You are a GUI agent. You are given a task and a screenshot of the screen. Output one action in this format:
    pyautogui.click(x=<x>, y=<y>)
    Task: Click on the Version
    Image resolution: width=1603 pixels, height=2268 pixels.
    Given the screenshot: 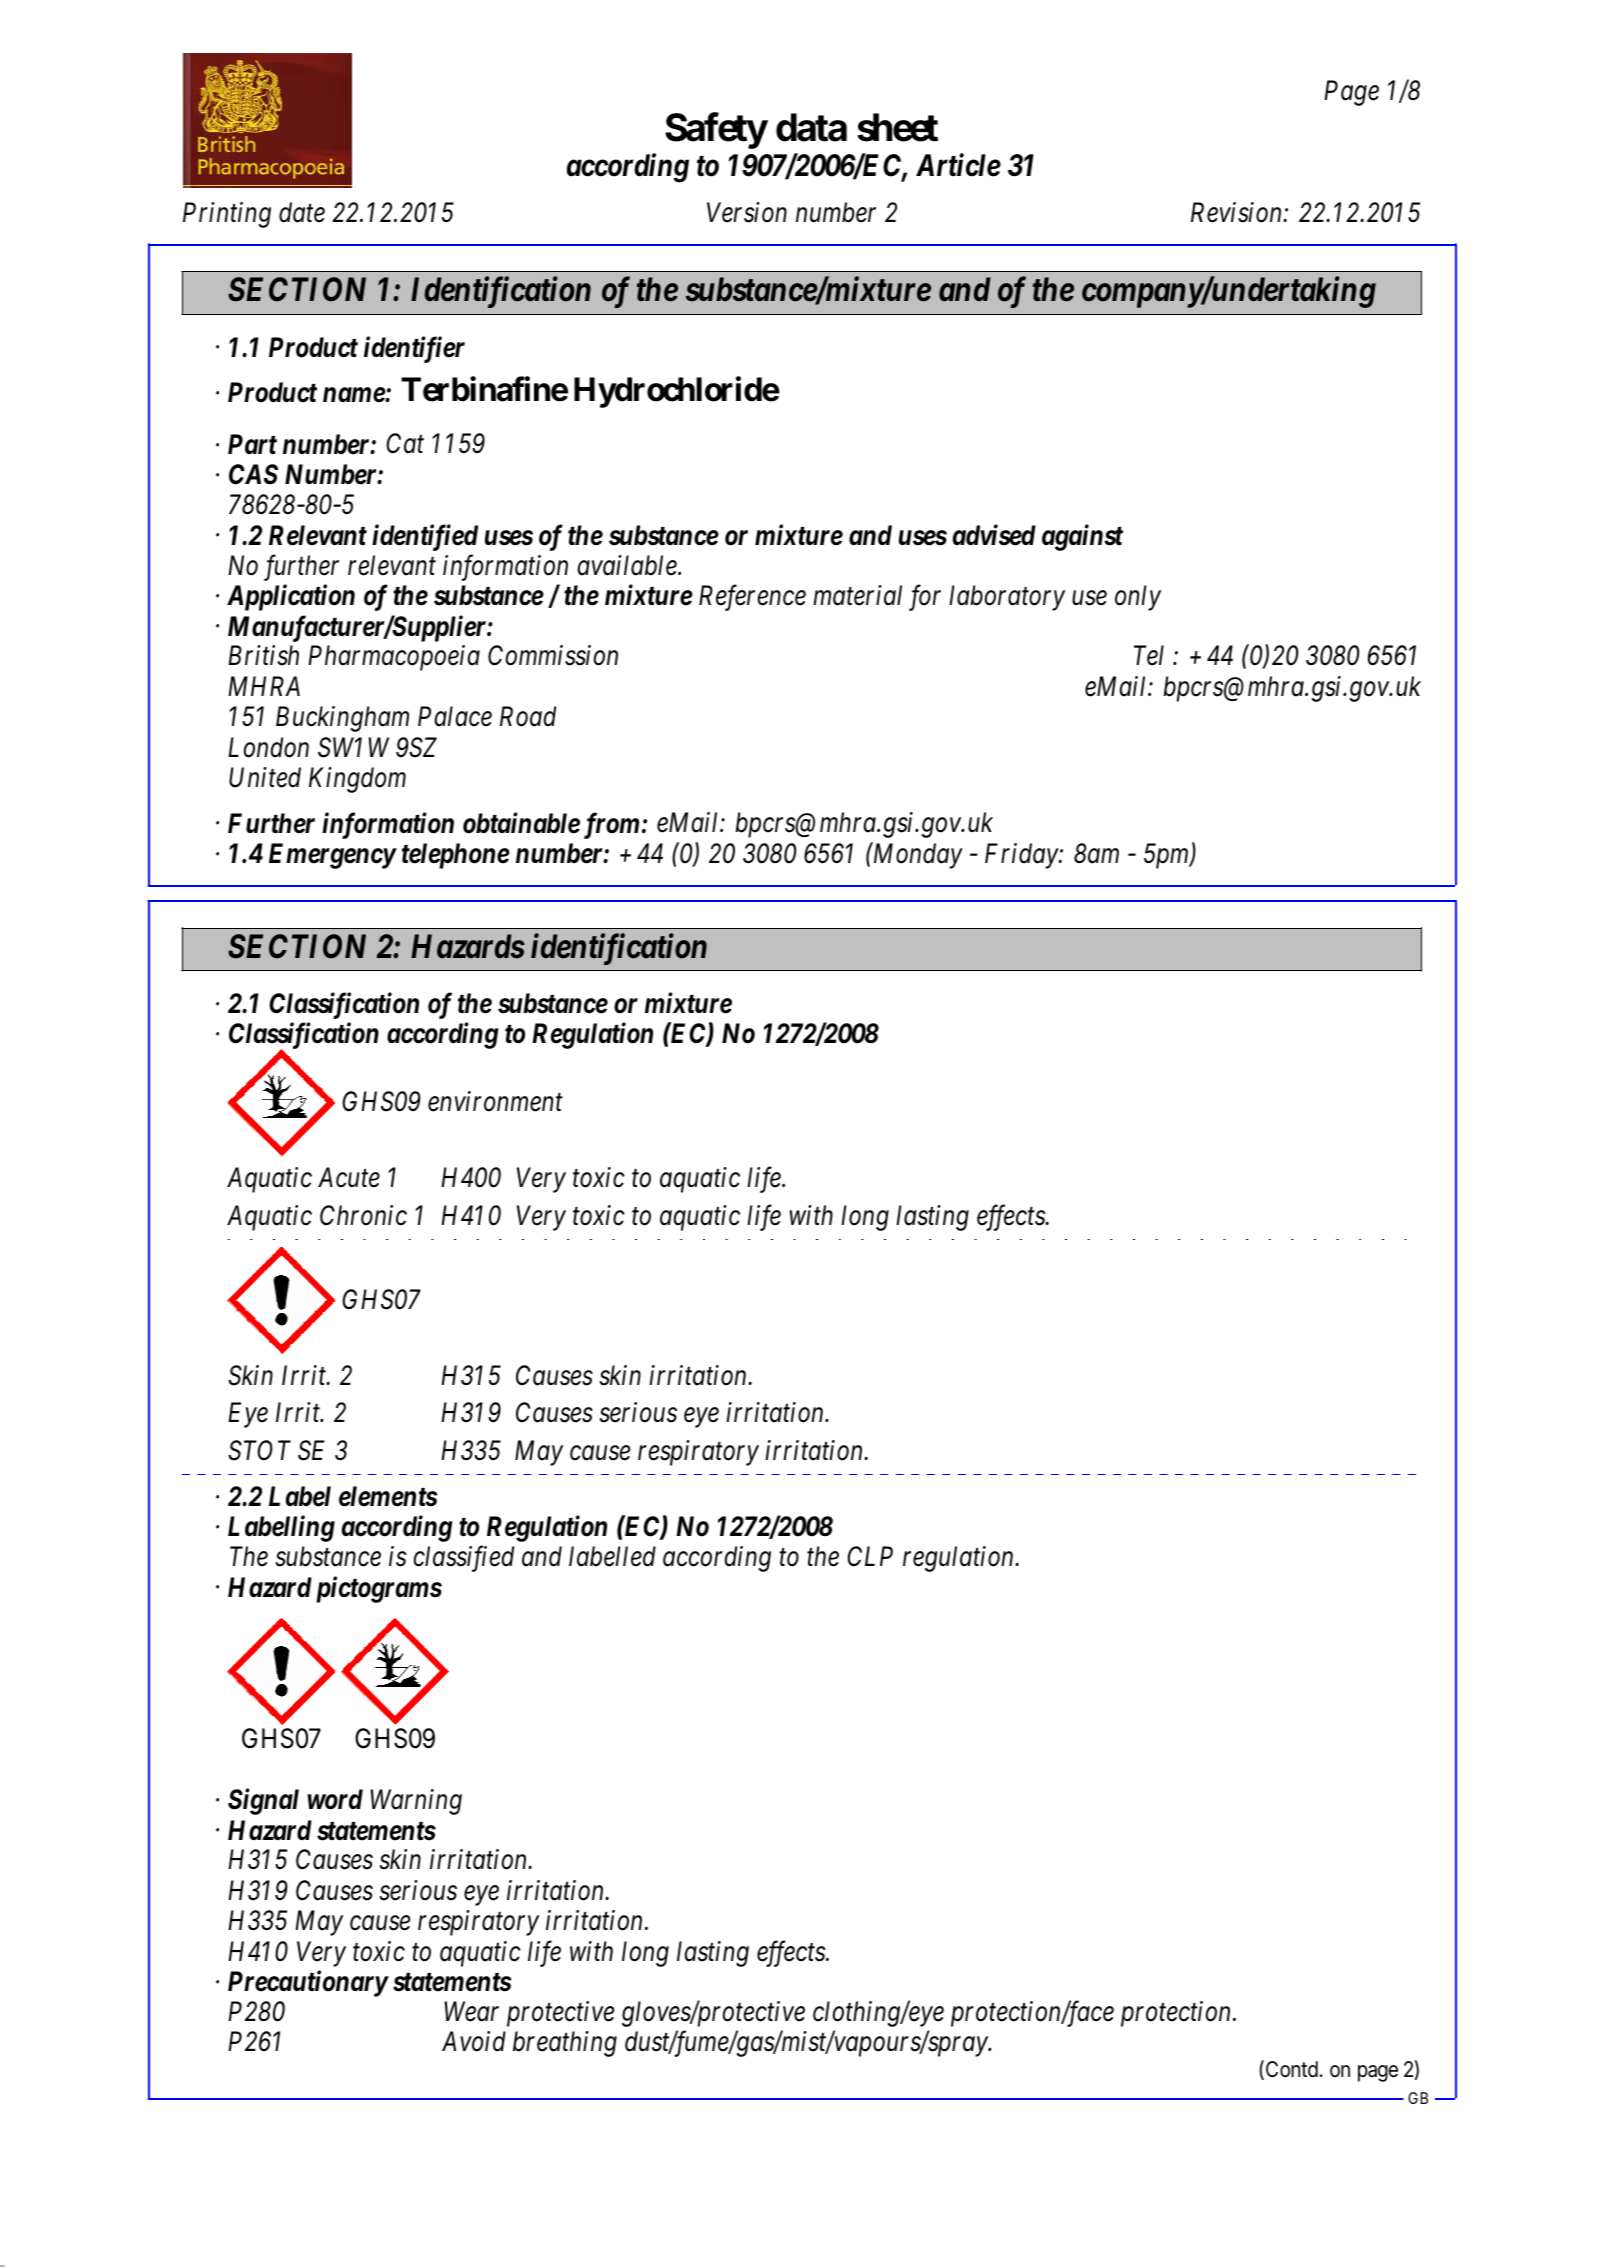 What is the action you would take?
    pyautogui.click(x=747, y=212)
